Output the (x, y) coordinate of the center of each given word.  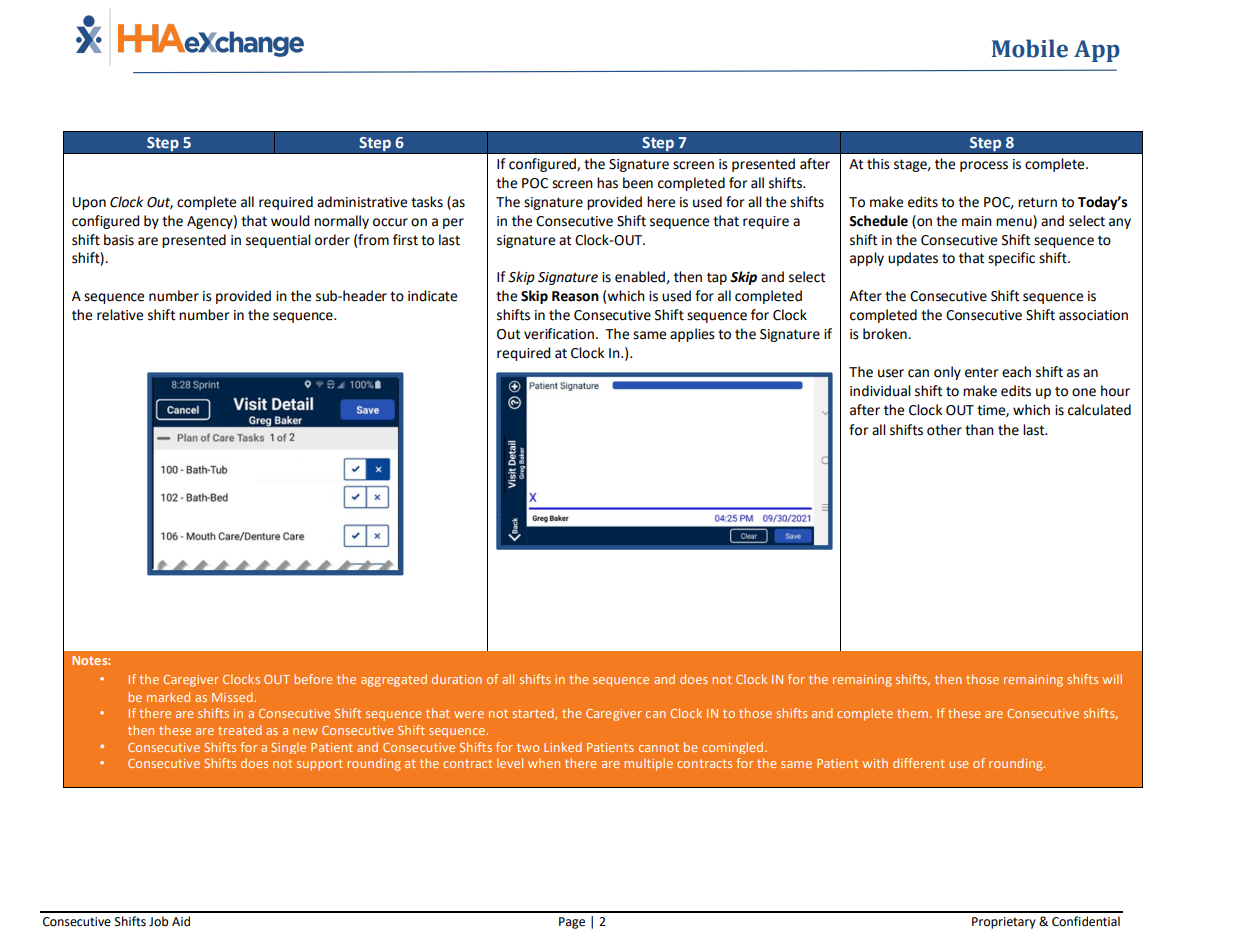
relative (120, 315)
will (1112, 679)
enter (981, 372)
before (313, 679)
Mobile (1030, 48)
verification (559, 334)
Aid (181, 921)
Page (572, 923)
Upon (89, 203)
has (607, 183)
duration (457, 679)
